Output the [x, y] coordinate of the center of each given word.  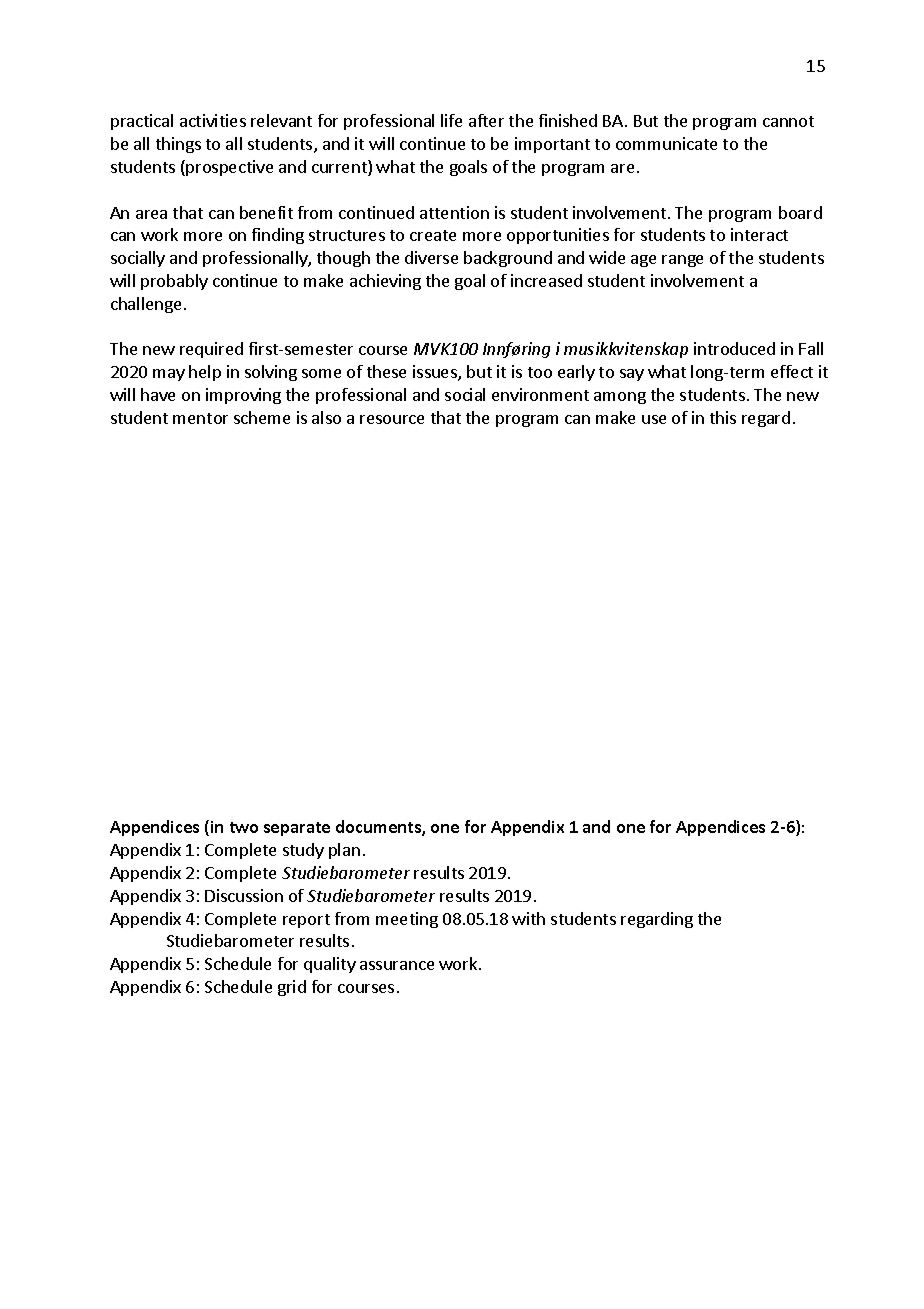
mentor [200, 418]
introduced [734, 348]
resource [392, 419]
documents [379, 828]
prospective [229, 168]
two [244, 827]
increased [546, 280]
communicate [666, 143]
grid [292, 988]
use [654, 419]
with [528, 918]
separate [297, 829]
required [211, 350]
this [723, 417]
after [486, 120]
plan [344, 851]
